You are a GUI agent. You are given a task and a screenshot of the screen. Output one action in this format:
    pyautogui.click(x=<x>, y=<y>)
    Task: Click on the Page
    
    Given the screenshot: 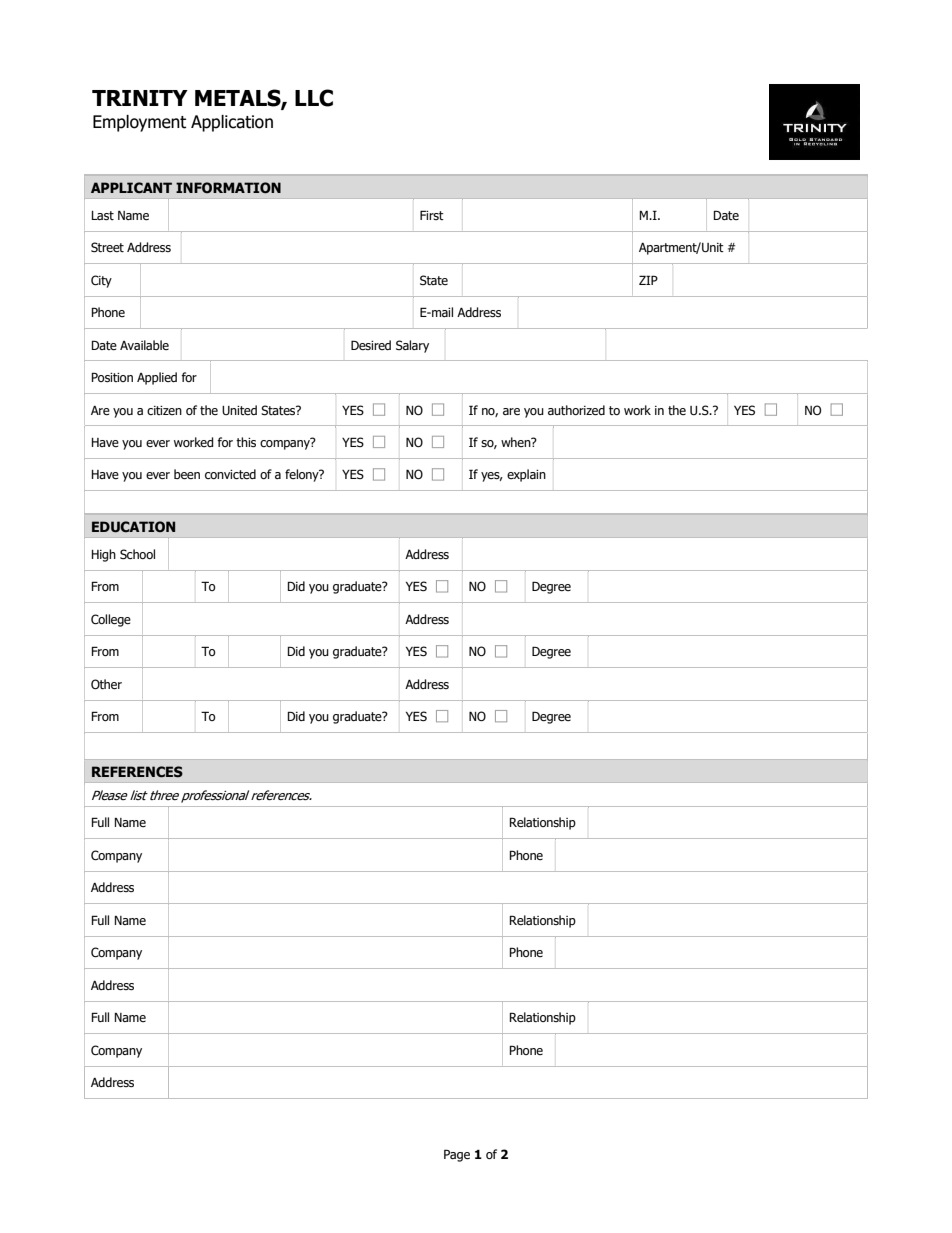 What is the action you would take?
    pyautogui.click(x=457, y=1155)
